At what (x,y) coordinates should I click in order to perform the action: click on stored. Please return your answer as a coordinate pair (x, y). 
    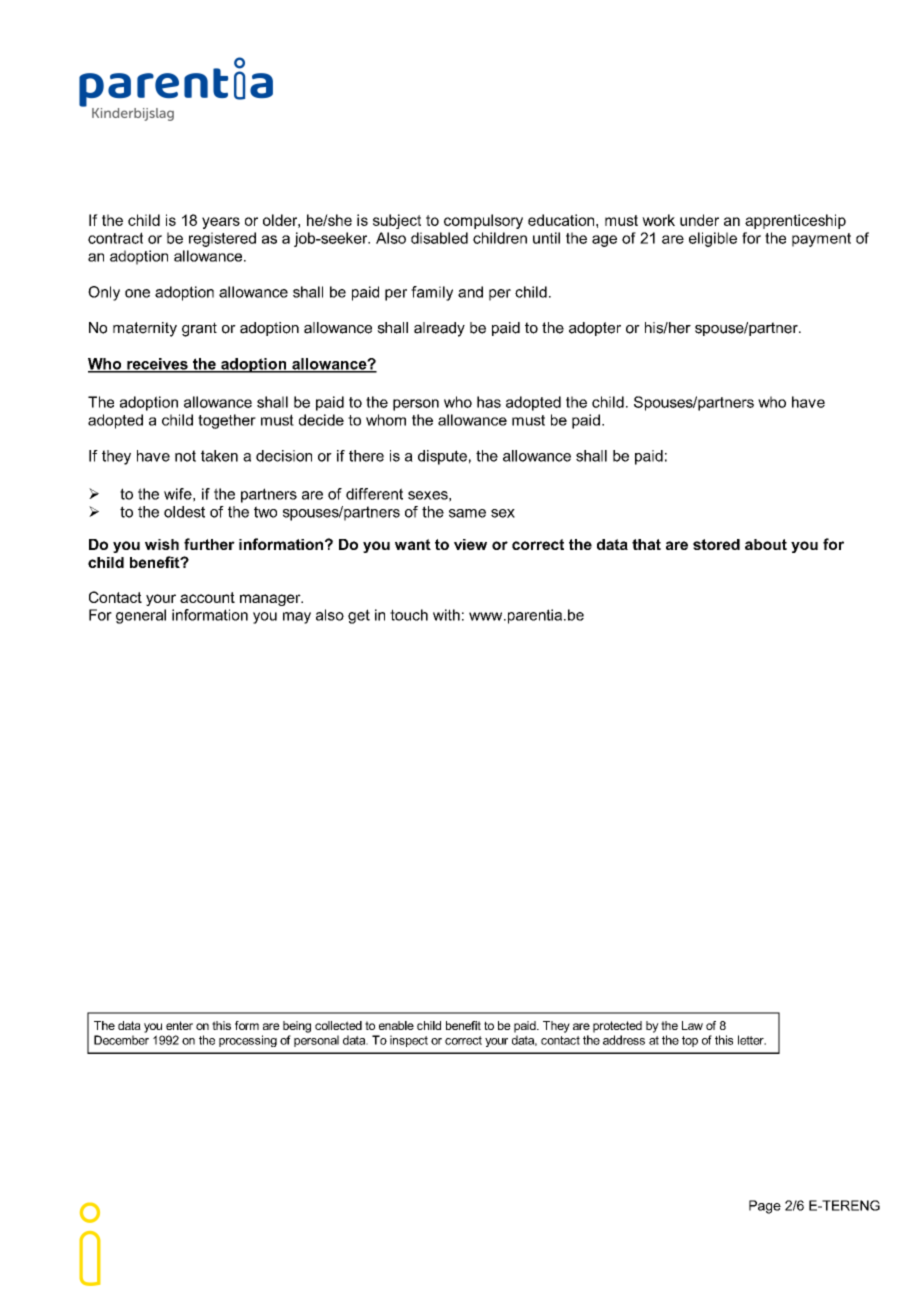
    Looking at the image, I should click on (716, 544).
